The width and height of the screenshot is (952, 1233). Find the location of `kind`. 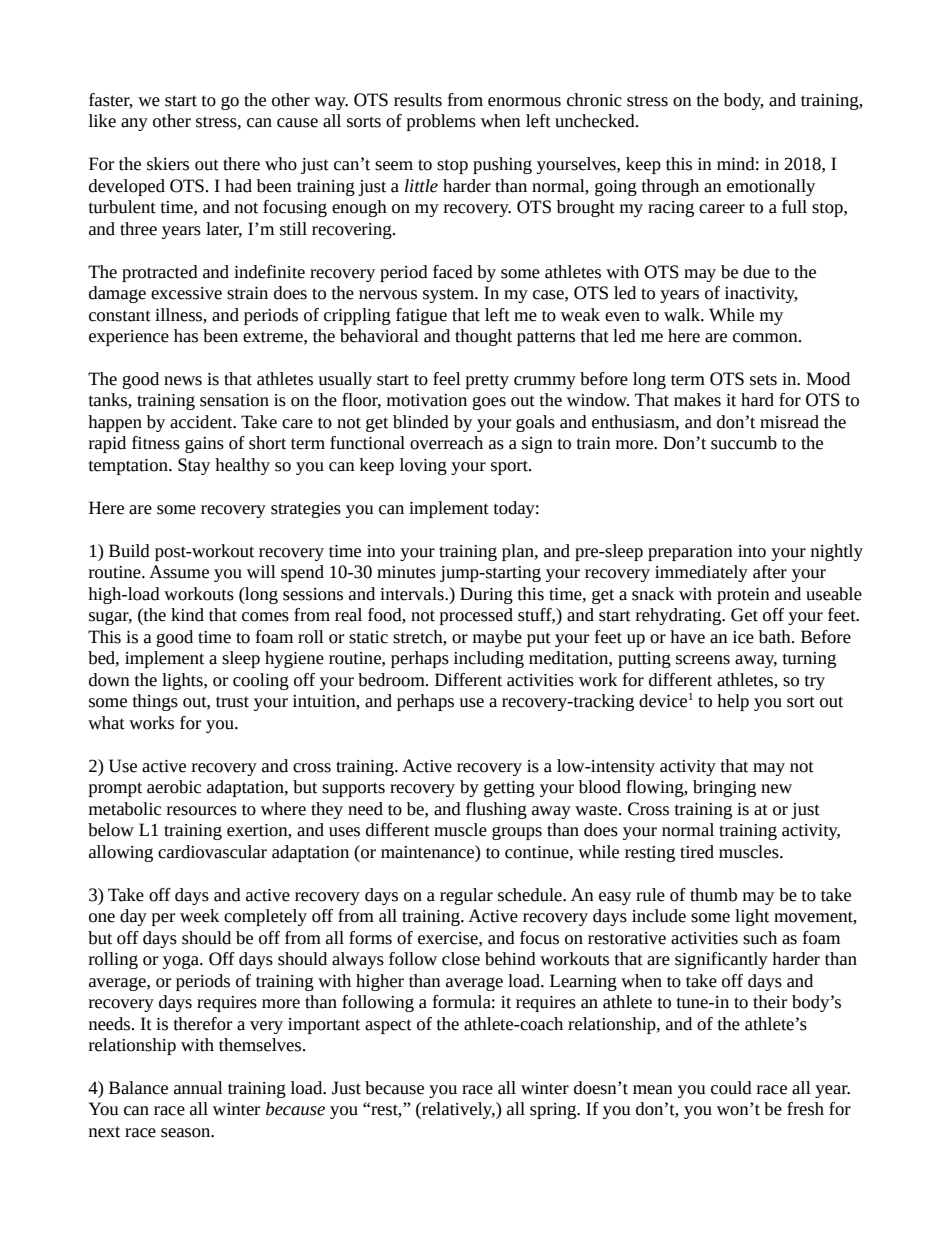

kind is located at coordinates (187, 615).
